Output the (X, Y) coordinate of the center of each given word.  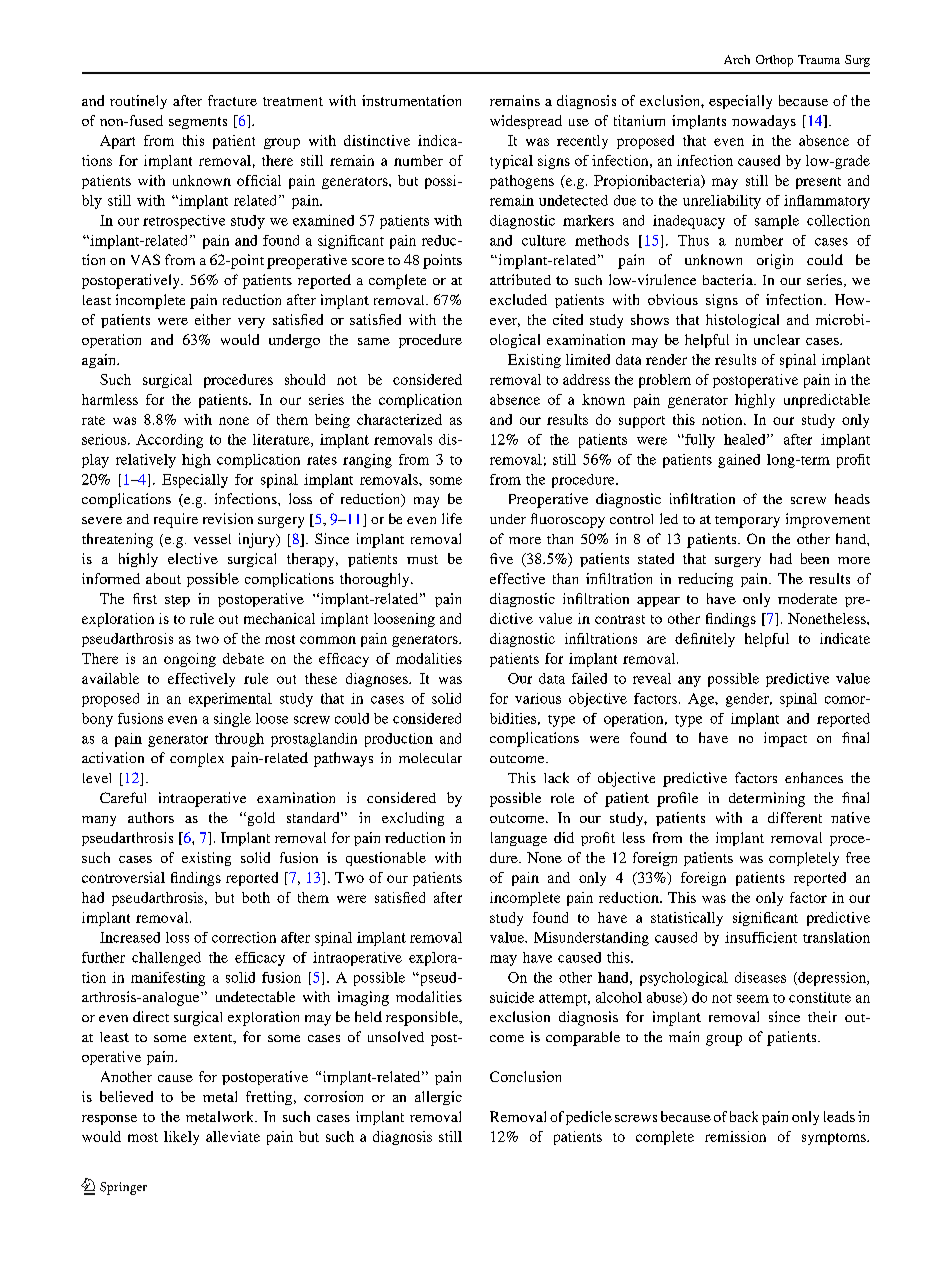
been (815, 558)
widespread (526, 122)
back (744, 1116)
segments (198, 123)
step (177, 601)
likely (181, 1138)
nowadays (764, 122)
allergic (438, 1098)
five (501, 558)
